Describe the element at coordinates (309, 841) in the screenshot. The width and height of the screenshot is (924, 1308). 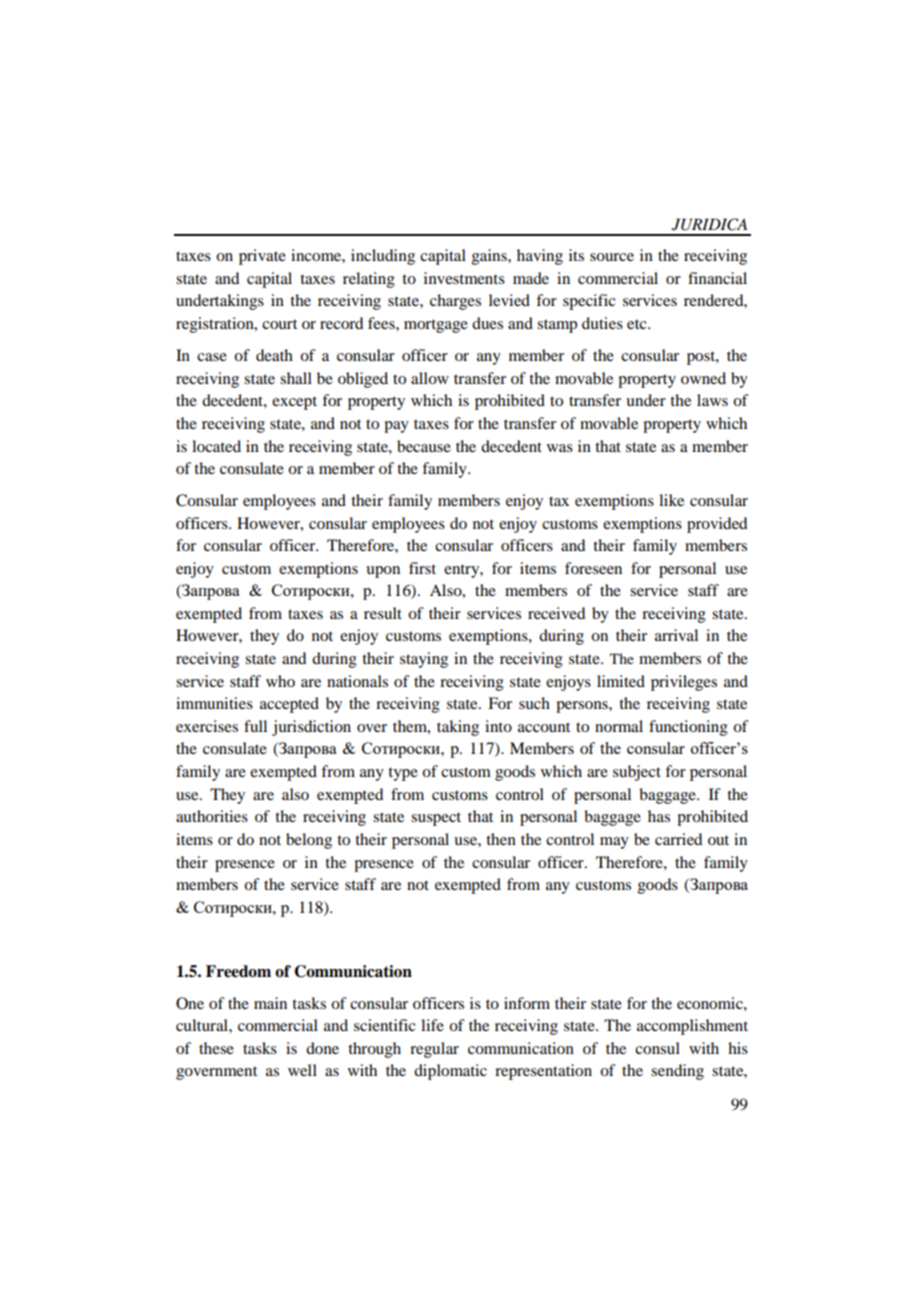
I see `belong` at that location.
